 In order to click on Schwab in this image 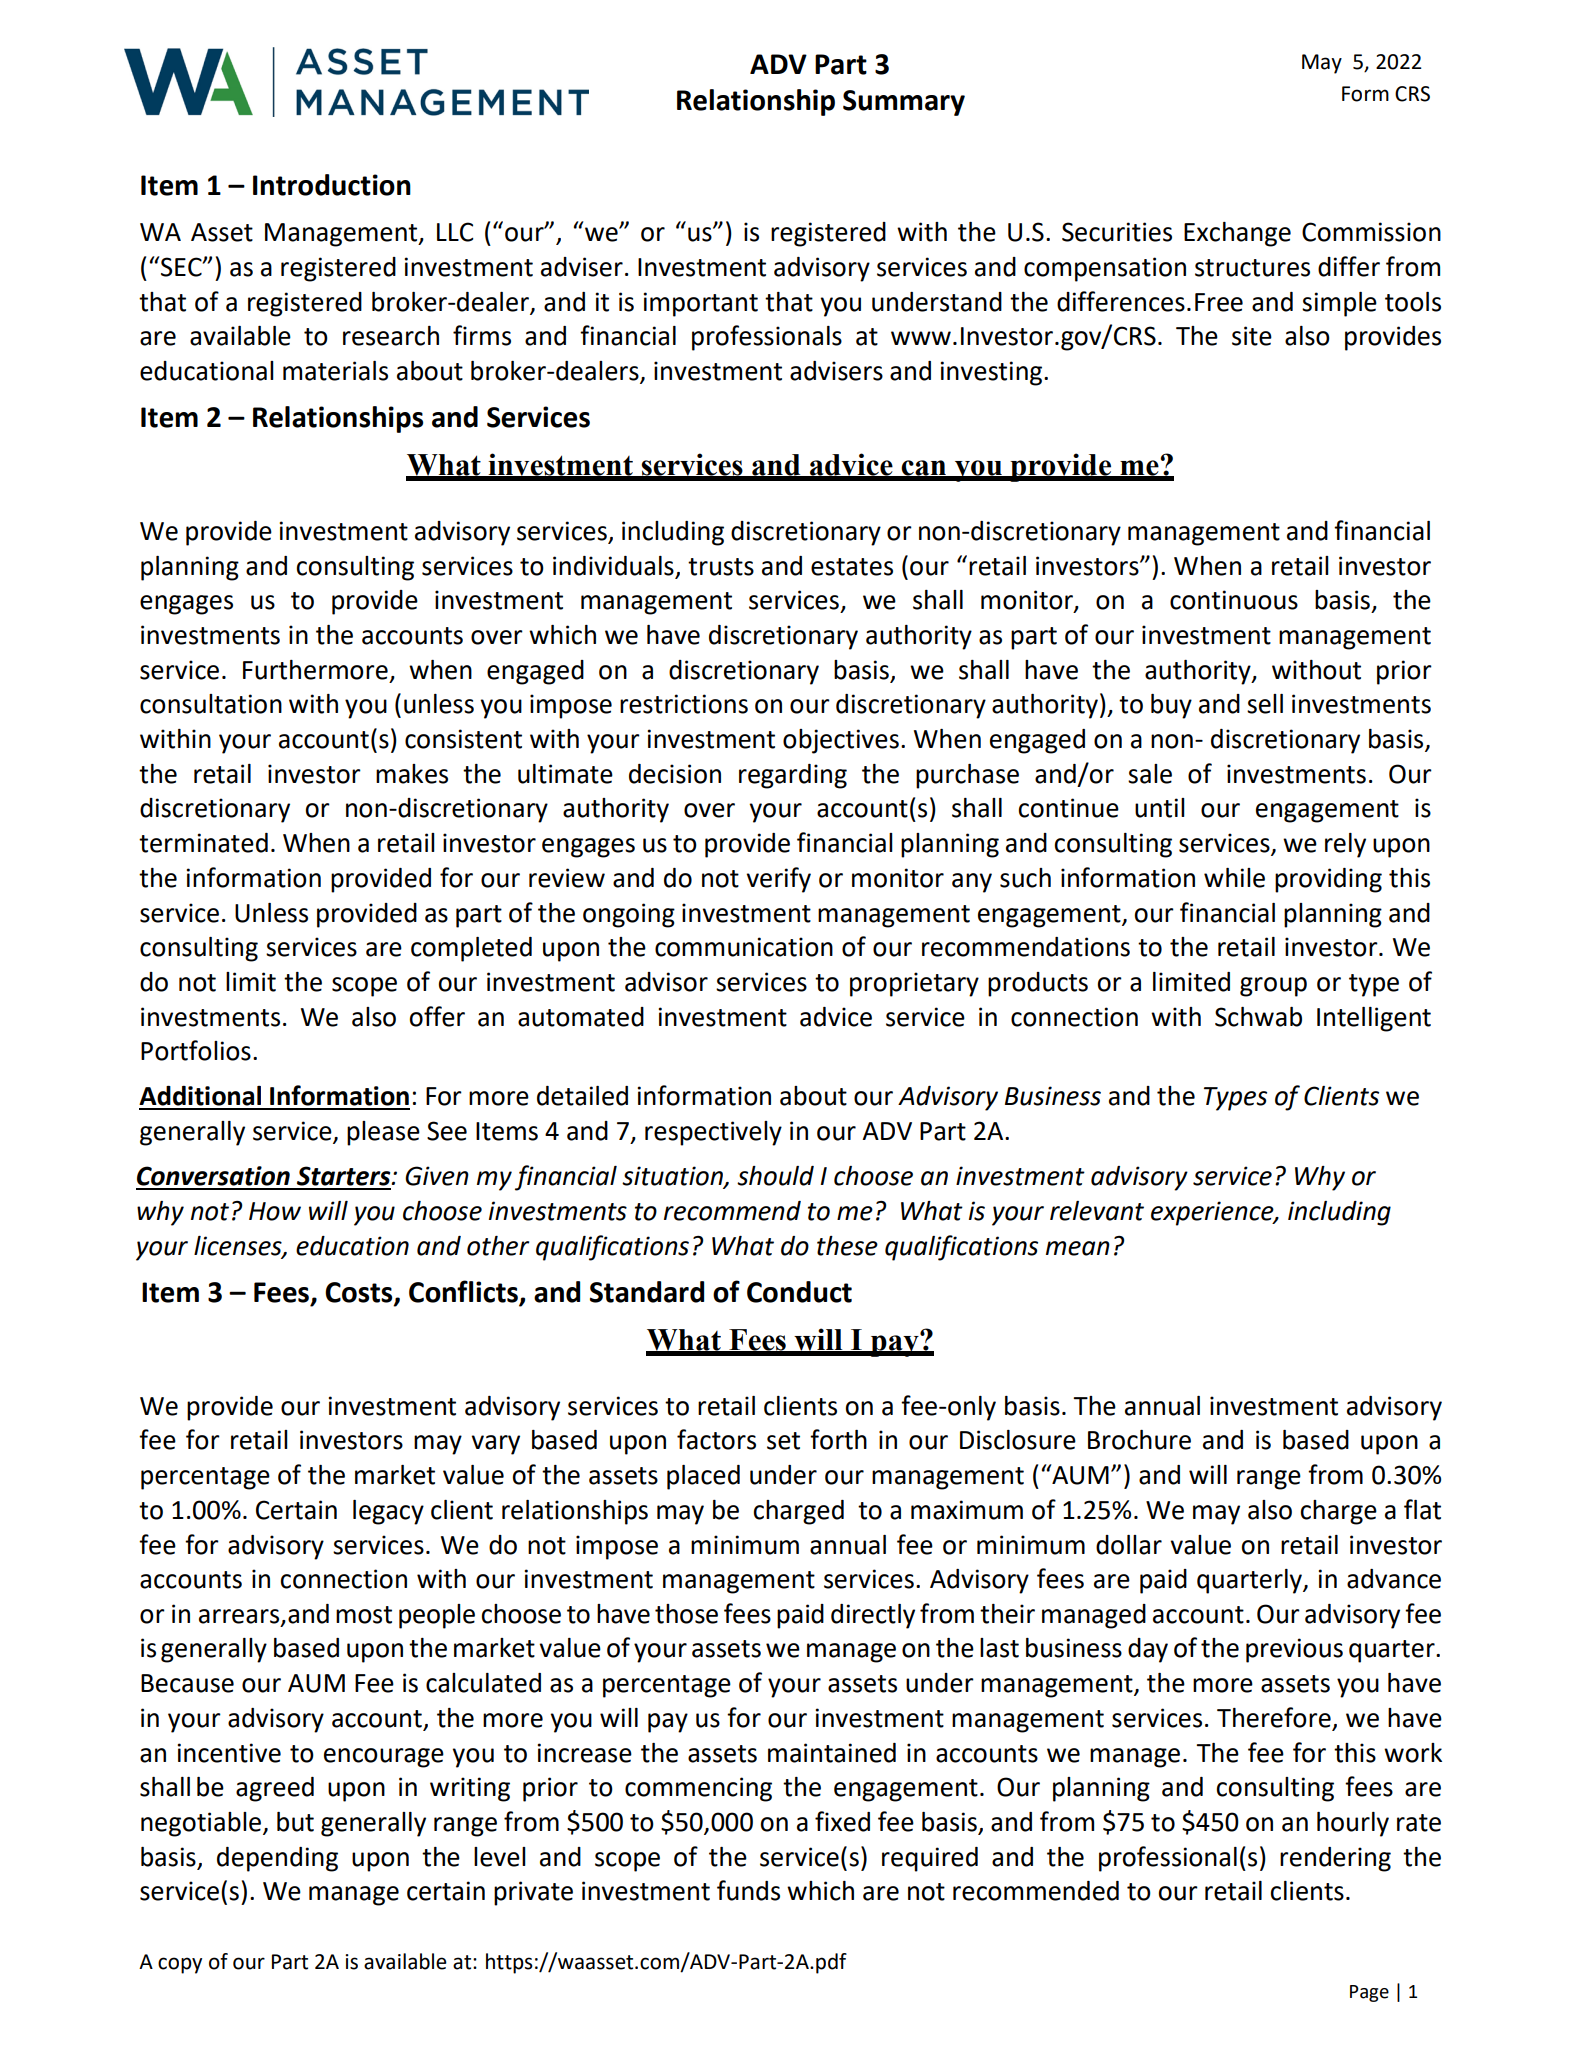, I will do `click(1258, 1017)`.
